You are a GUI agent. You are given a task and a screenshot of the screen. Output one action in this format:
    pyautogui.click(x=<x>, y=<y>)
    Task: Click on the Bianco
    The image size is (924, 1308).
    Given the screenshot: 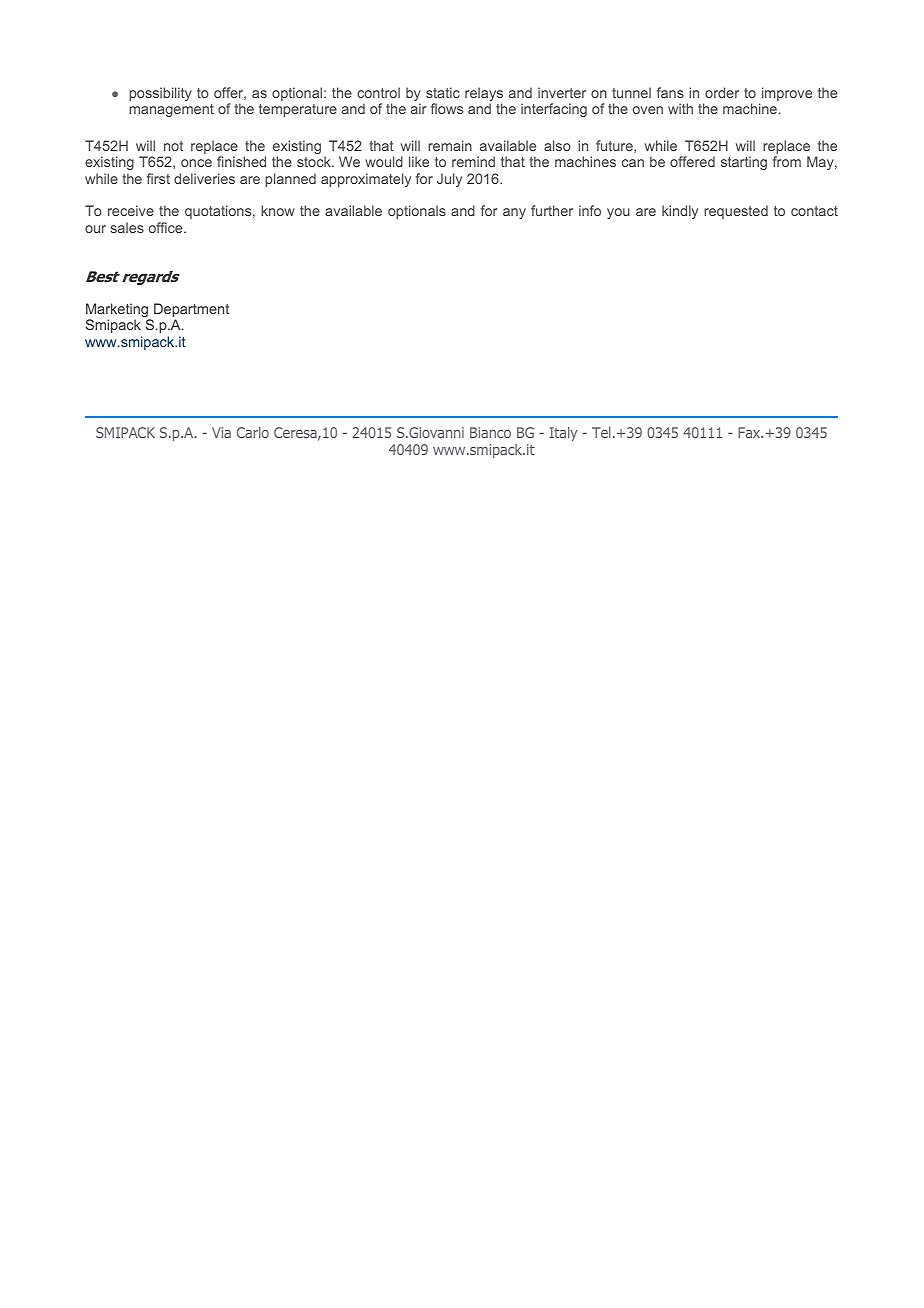 What is the action you would take?
    pyautogui.click(x=490, y=432)
